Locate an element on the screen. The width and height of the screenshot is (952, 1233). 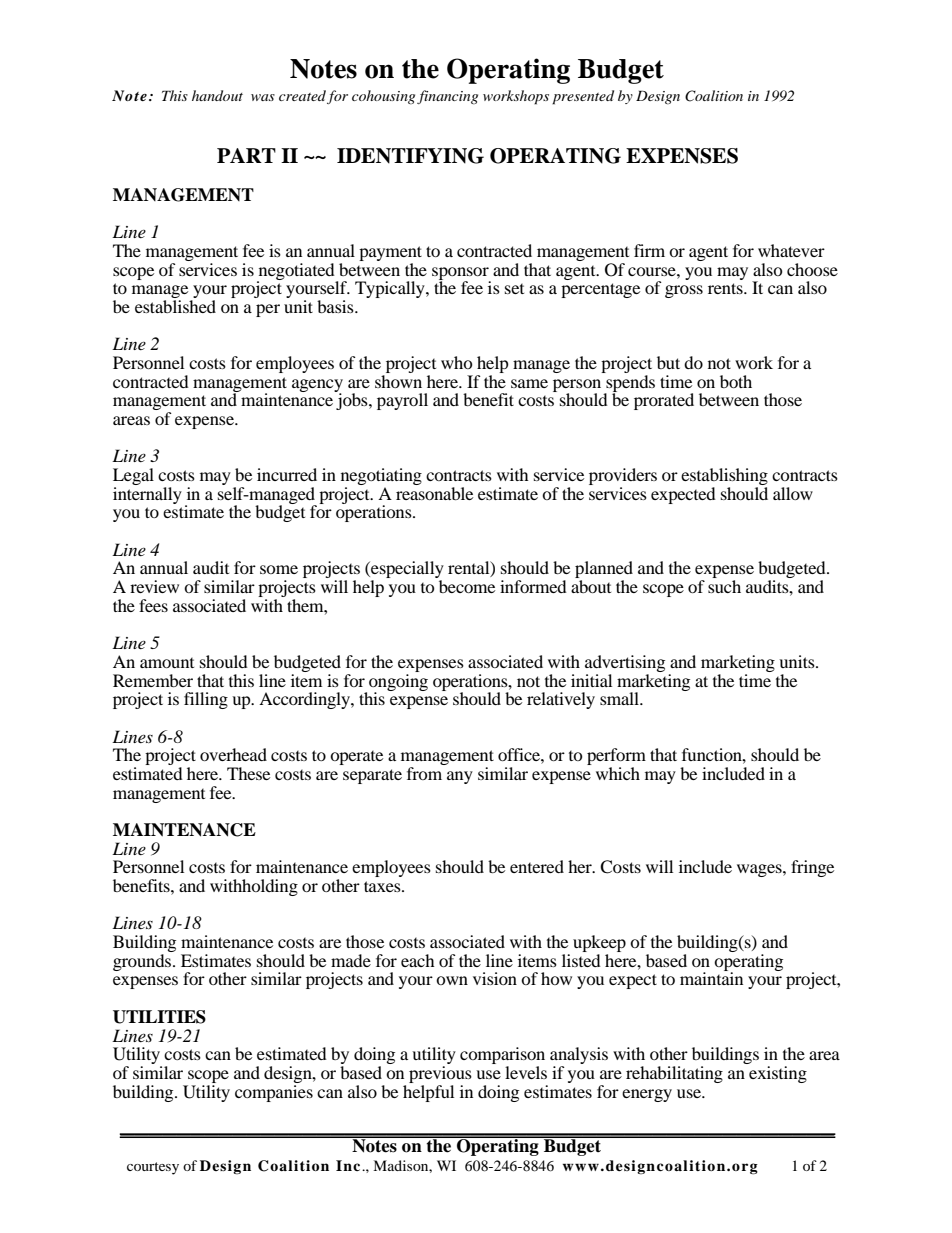
financing is located at coordinates (447, 97).
